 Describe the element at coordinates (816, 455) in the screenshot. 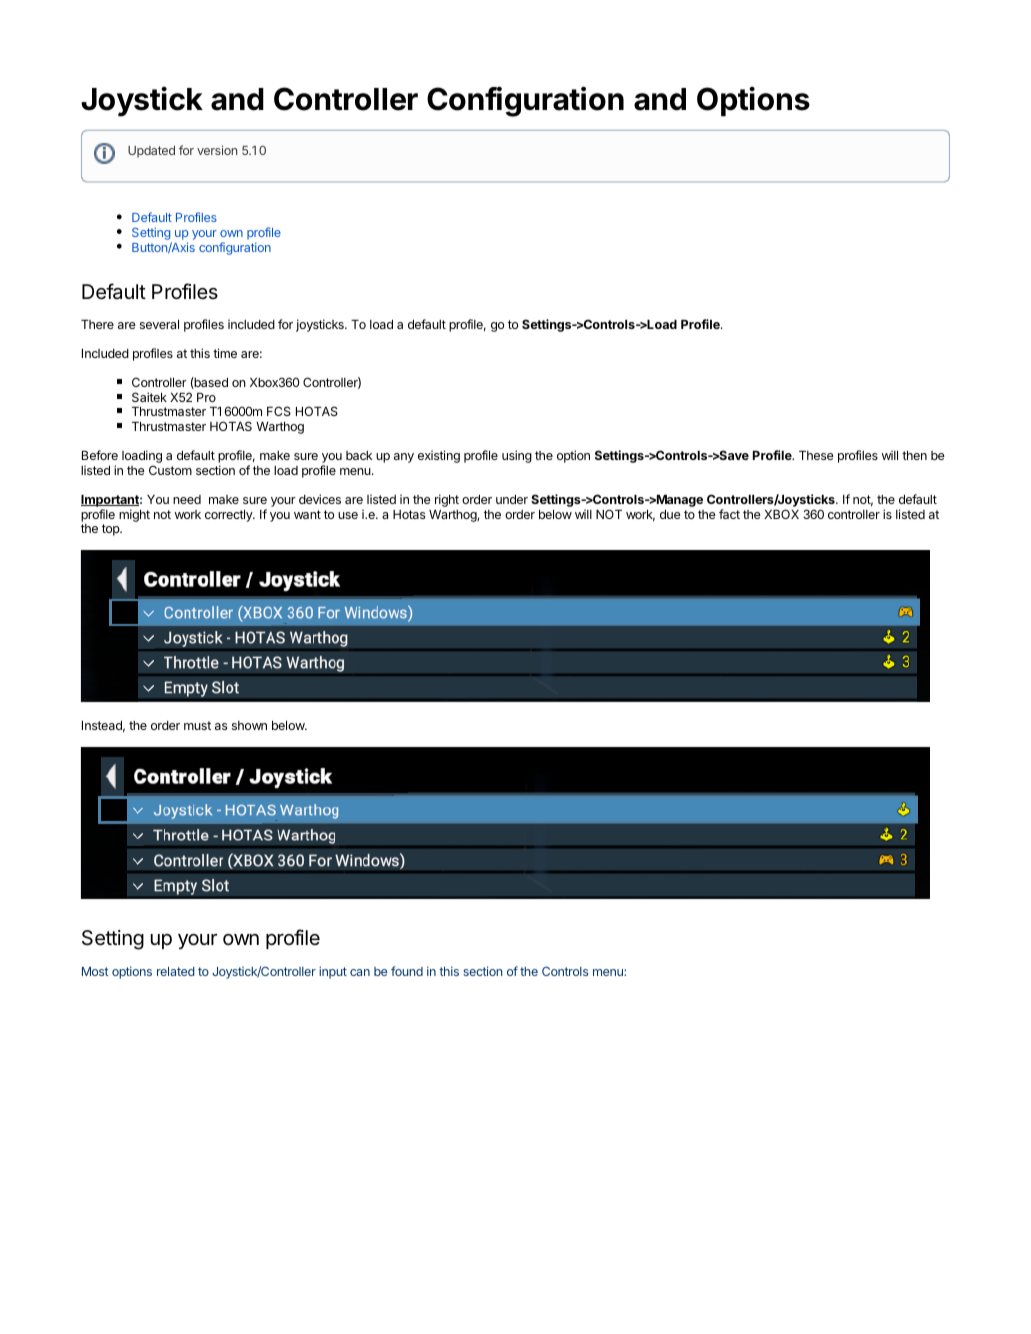

I see `These` at that location.
